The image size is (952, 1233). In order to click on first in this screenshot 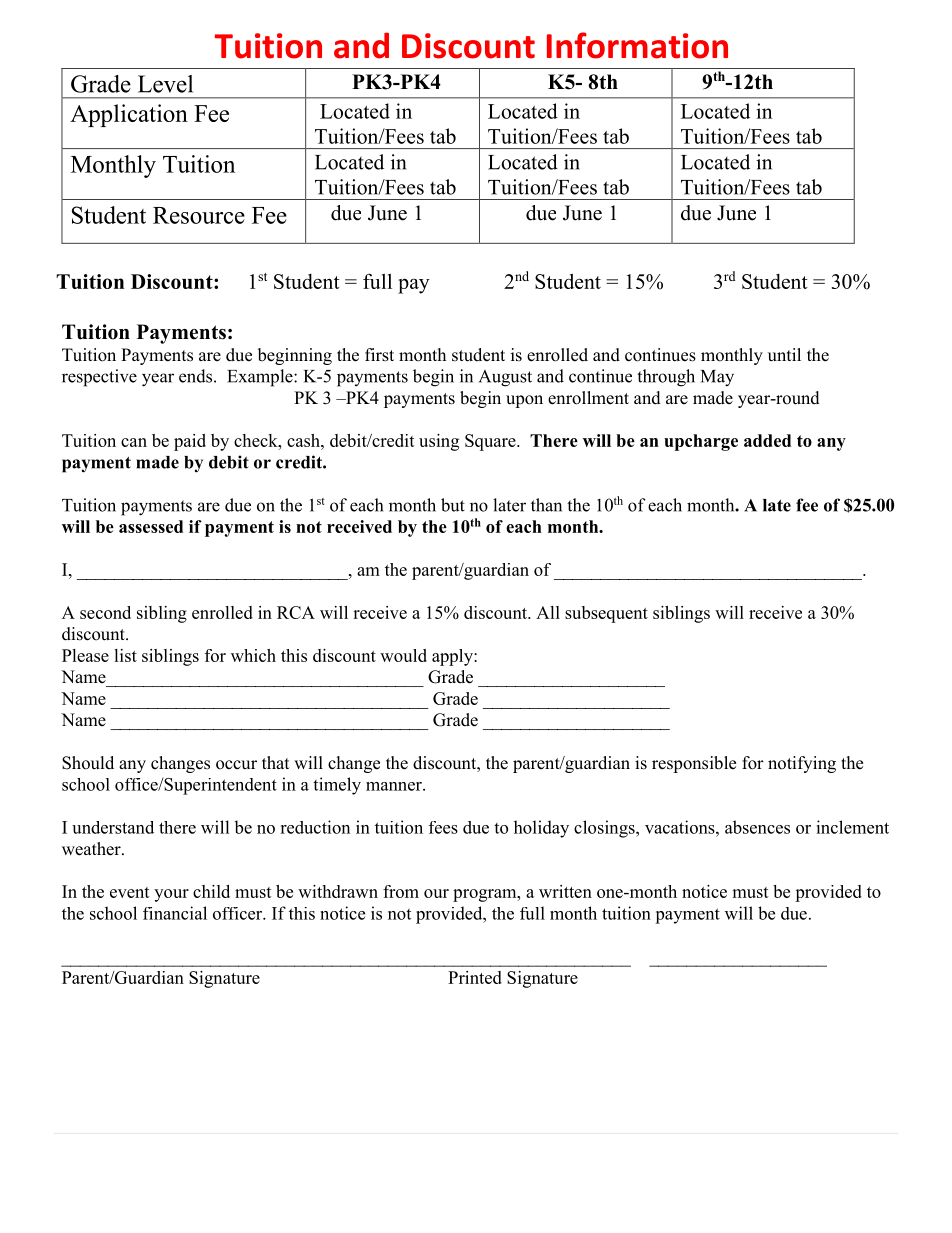, I will do `click(379, 355)`.
